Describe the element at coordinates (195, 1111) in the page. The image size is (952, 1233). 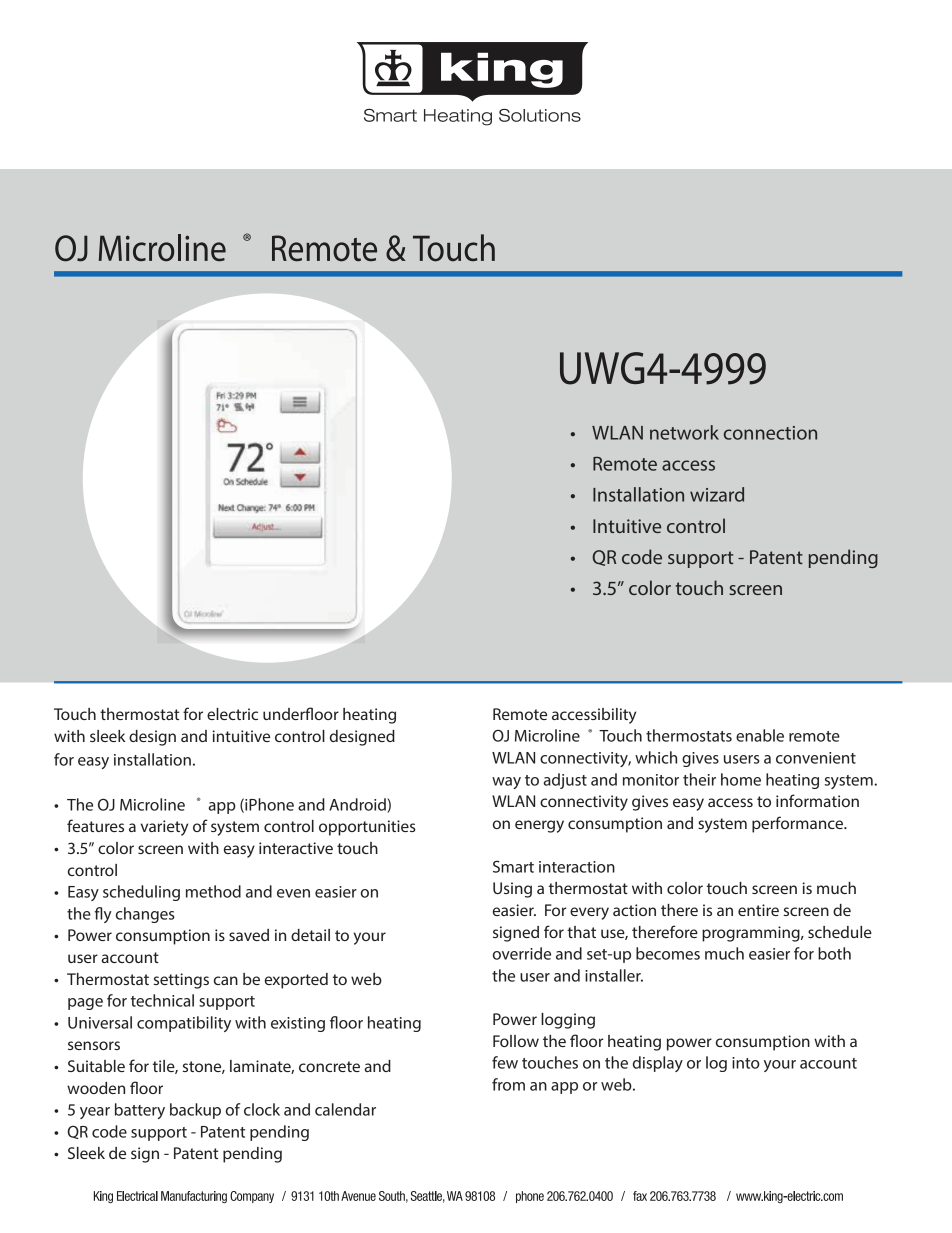
I see `backup` at that location.
